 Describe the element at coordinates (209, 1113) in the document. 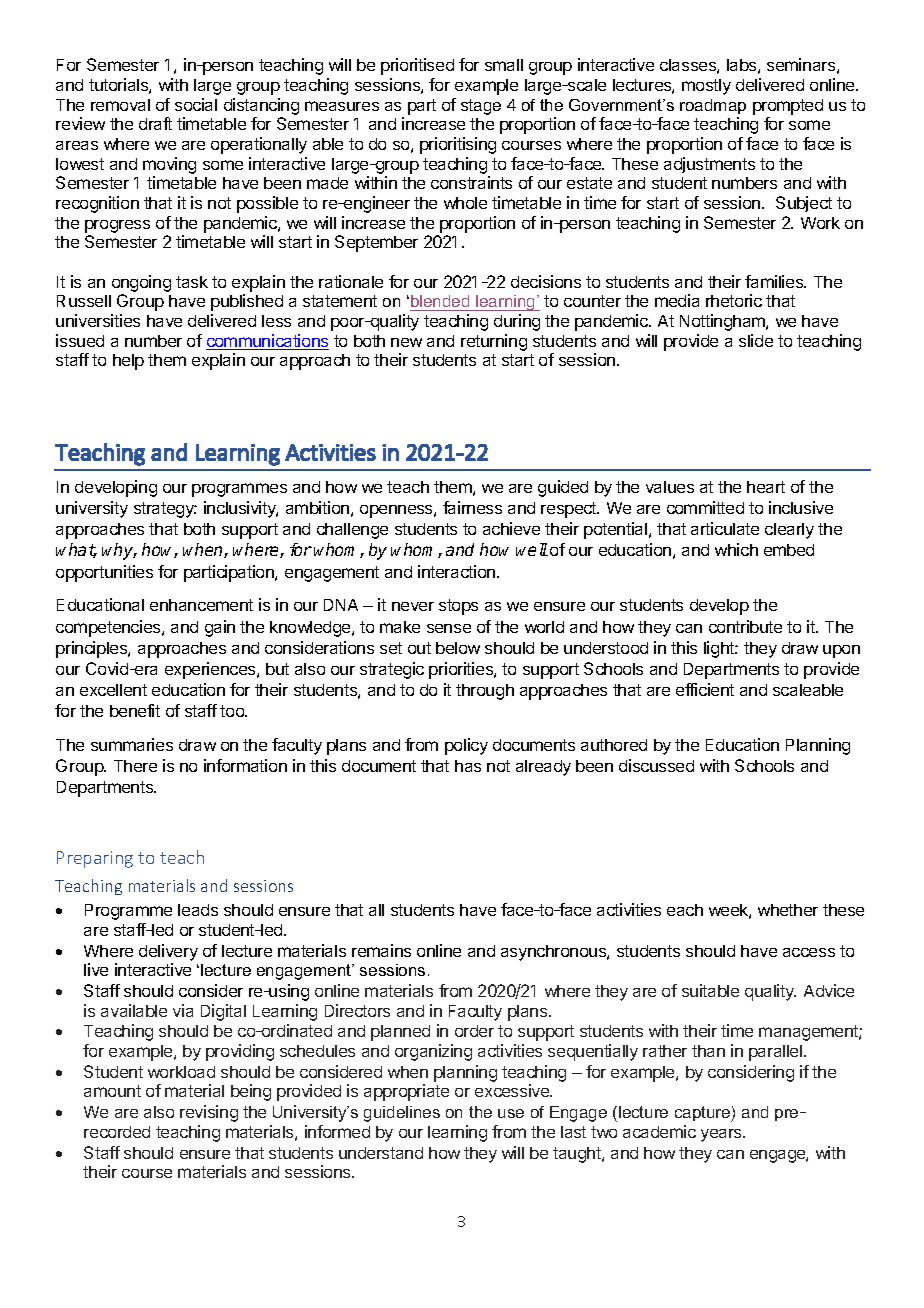

I see `revising` at that location.
